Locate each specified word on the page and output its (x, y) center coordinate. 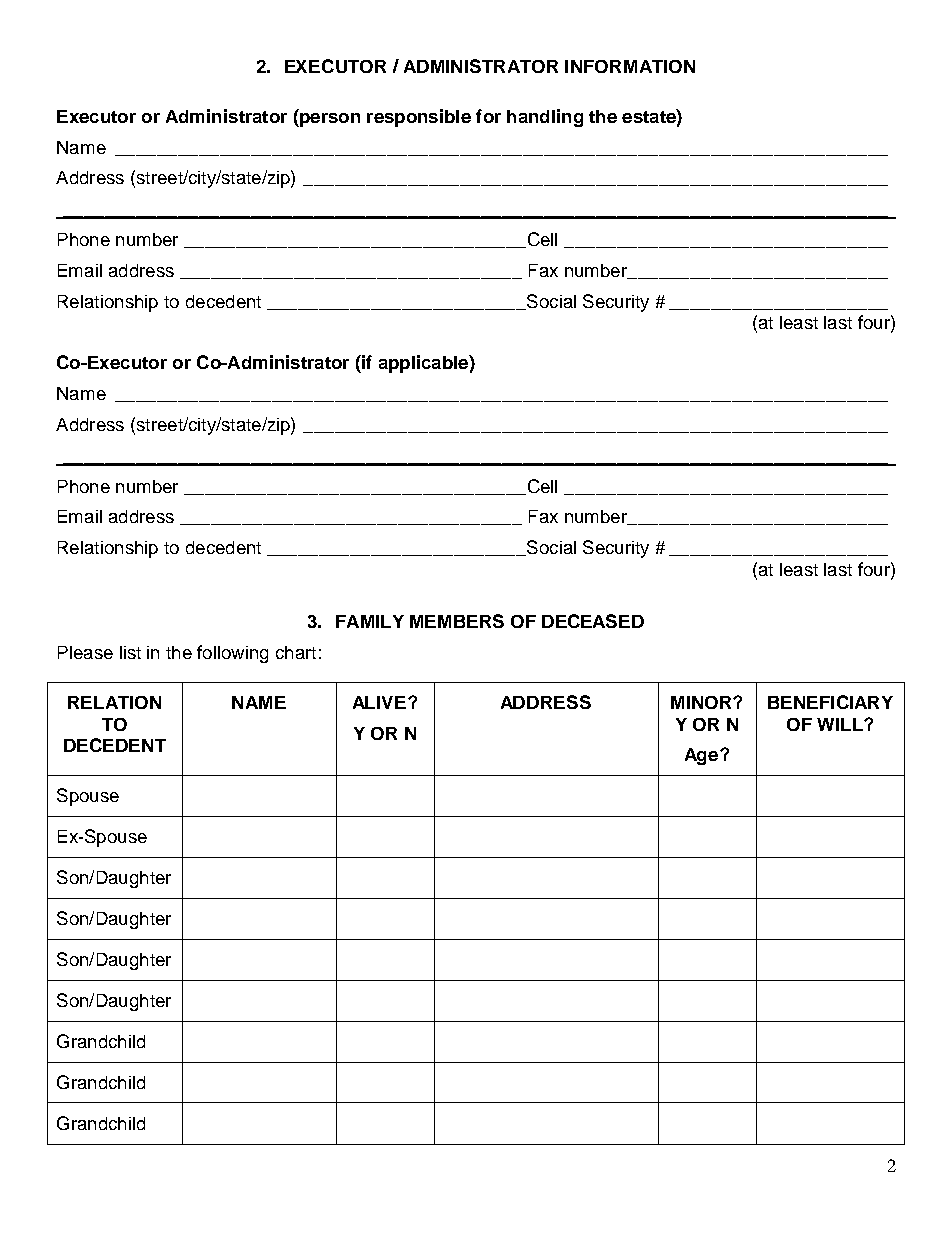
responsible (419, 118)
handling (545, 118)
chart (296, 652)
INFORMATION (630, 66)
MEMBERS (457, 621)
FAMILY (370, 621)
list (130, 652)
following (232, 654)
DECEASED (593, 621)
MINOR (702, 702)
